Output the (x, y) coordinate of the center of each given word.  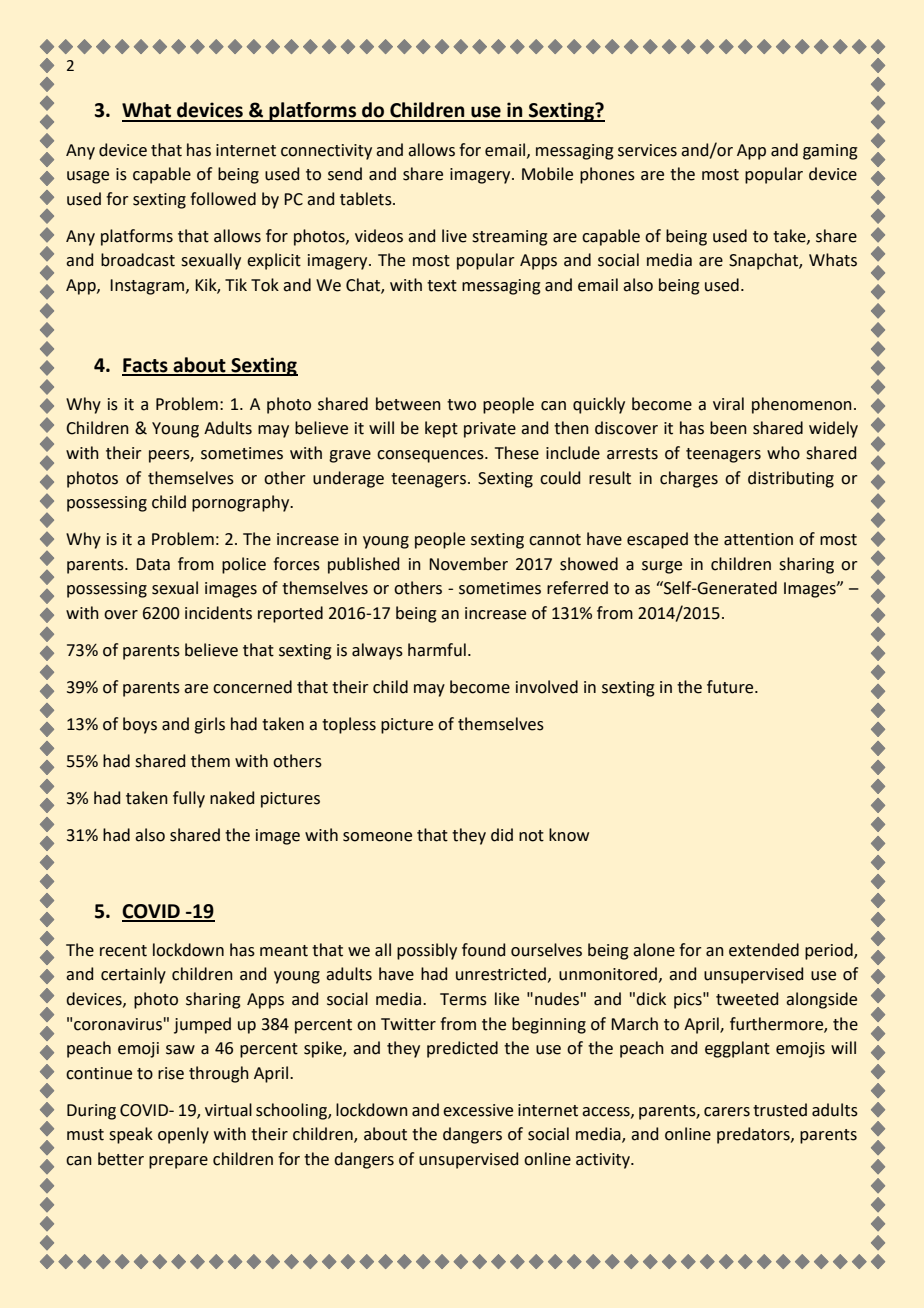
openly (183, 1135)
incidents (218, 613)
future (731, 687)
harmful (437, 650)
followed (223, 199)
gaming (830, 152)
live (454, 236)
